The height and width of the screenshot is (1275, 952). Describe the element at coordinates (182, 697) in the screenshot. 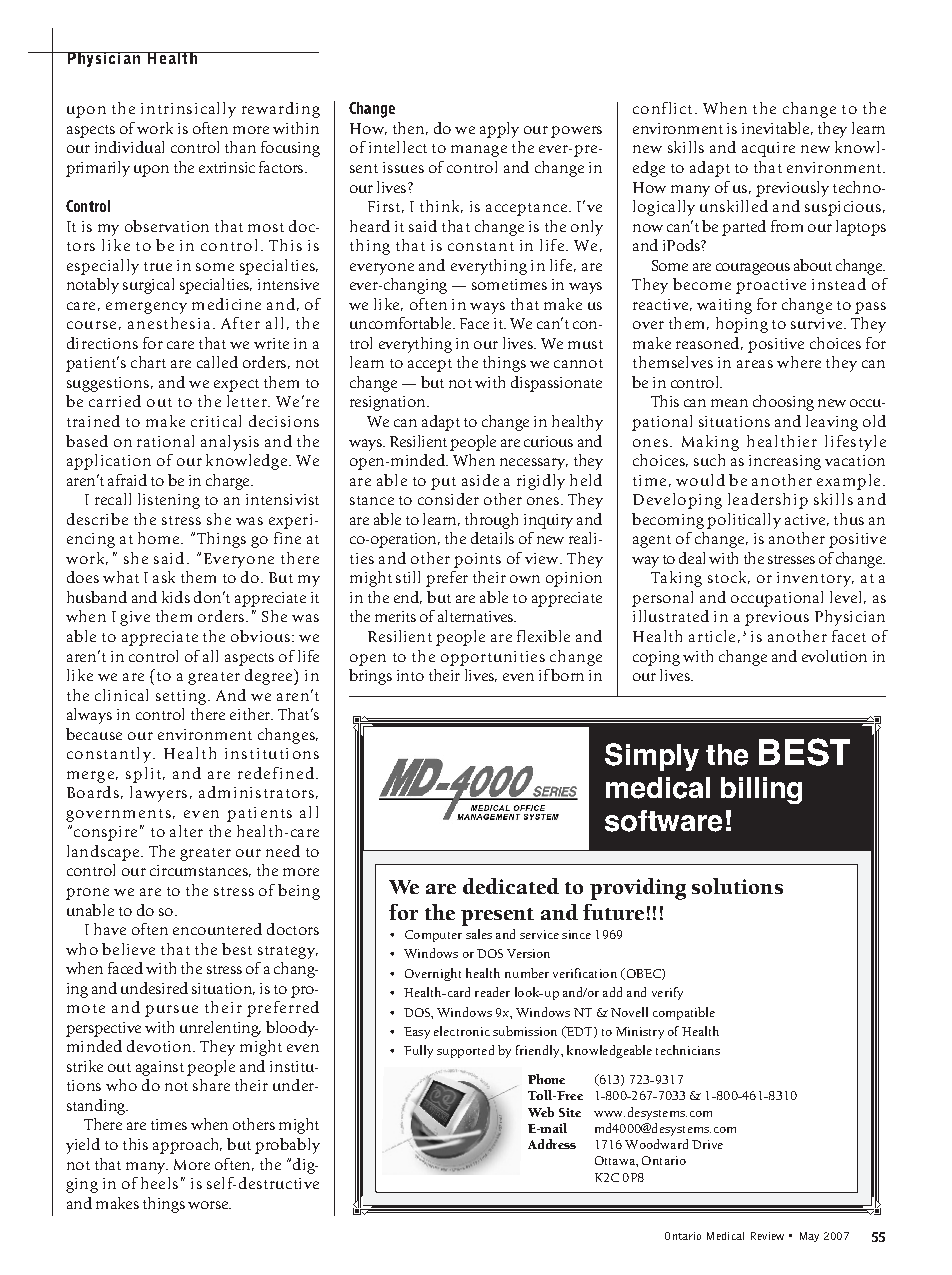

I see `setting` at that location.
